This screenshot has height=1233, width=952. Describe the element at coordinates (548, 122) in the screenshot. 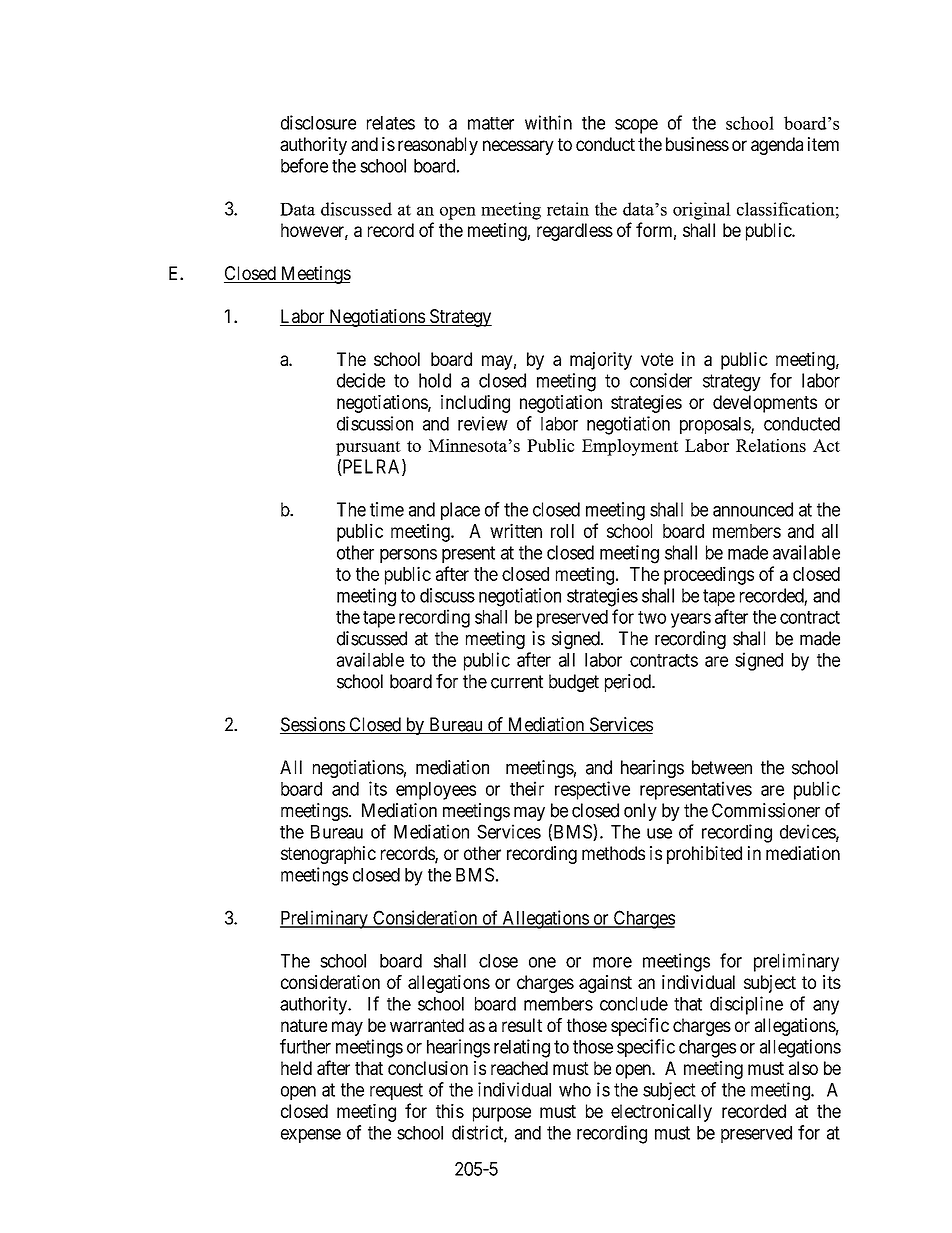

I see `within` at that location.
